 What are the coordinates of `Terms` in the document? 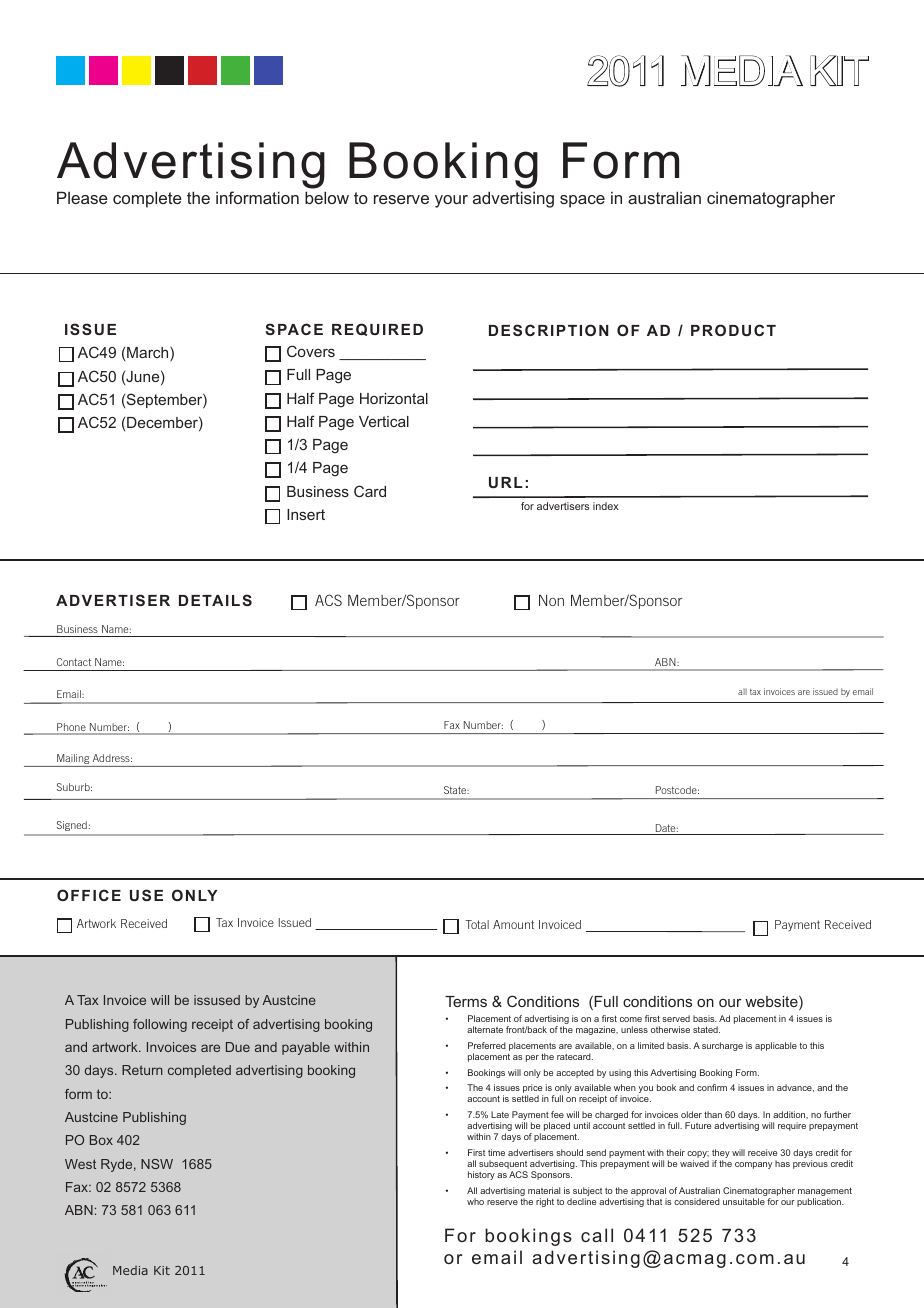 It's located at (466, 1001).
